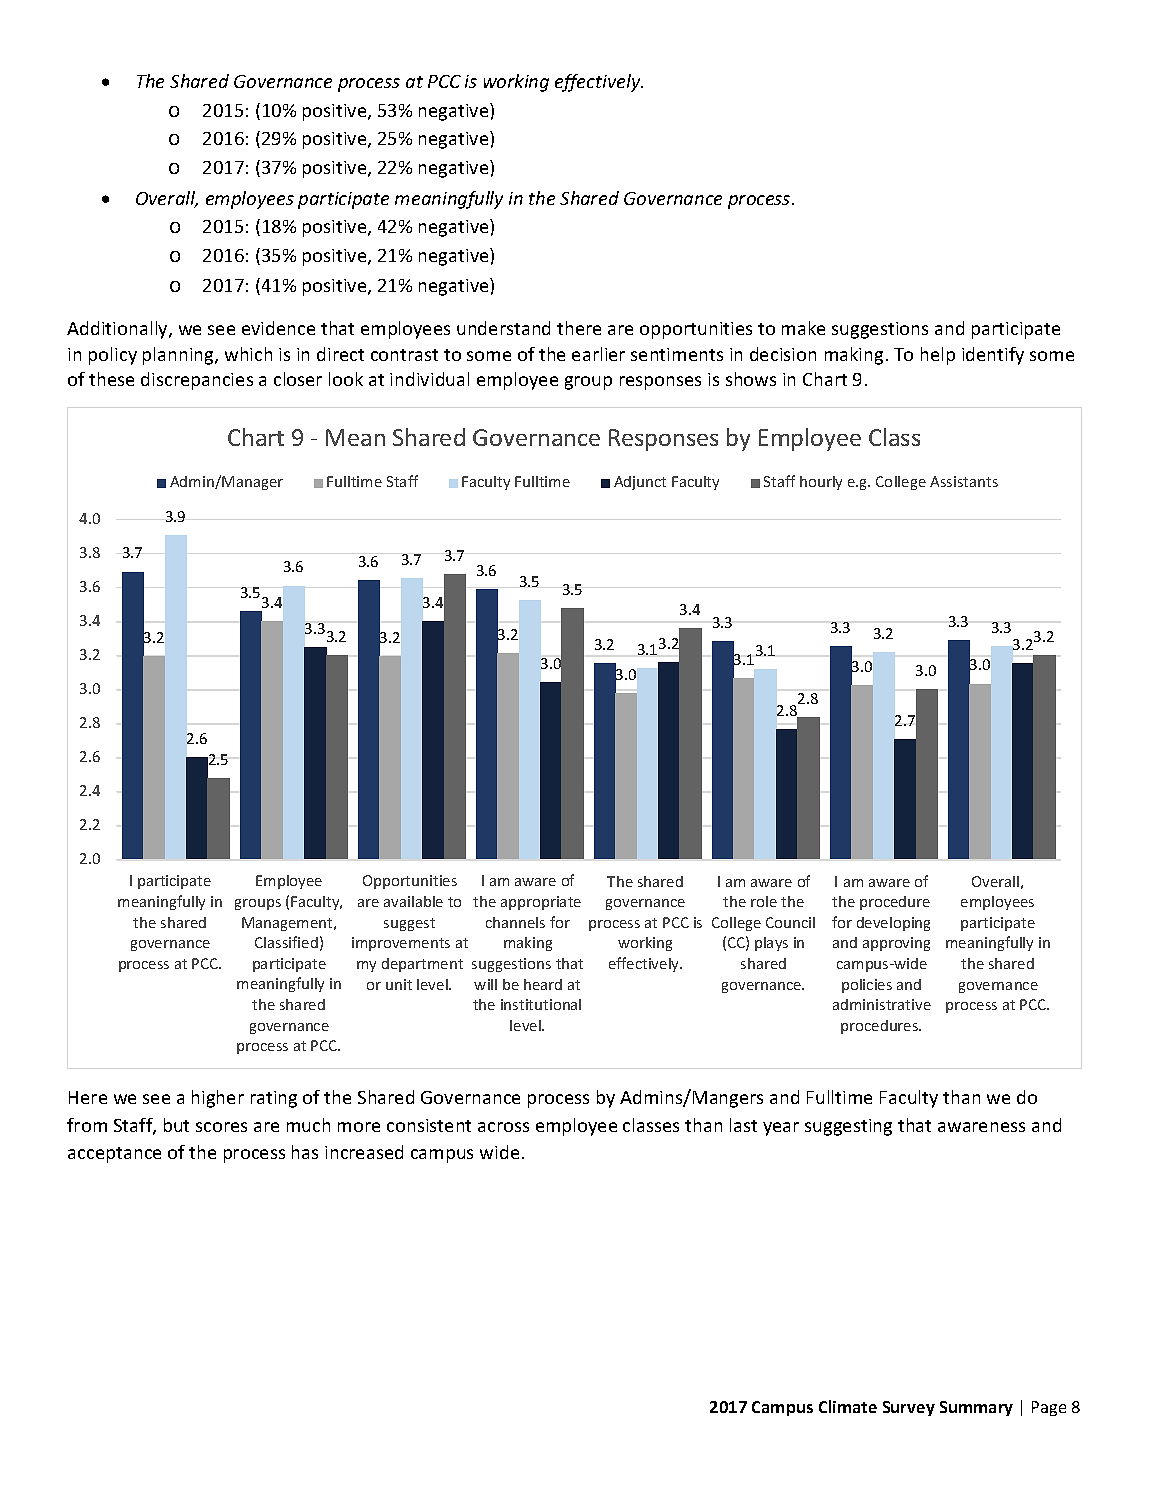  I want to click on available, so click(413, 901).
